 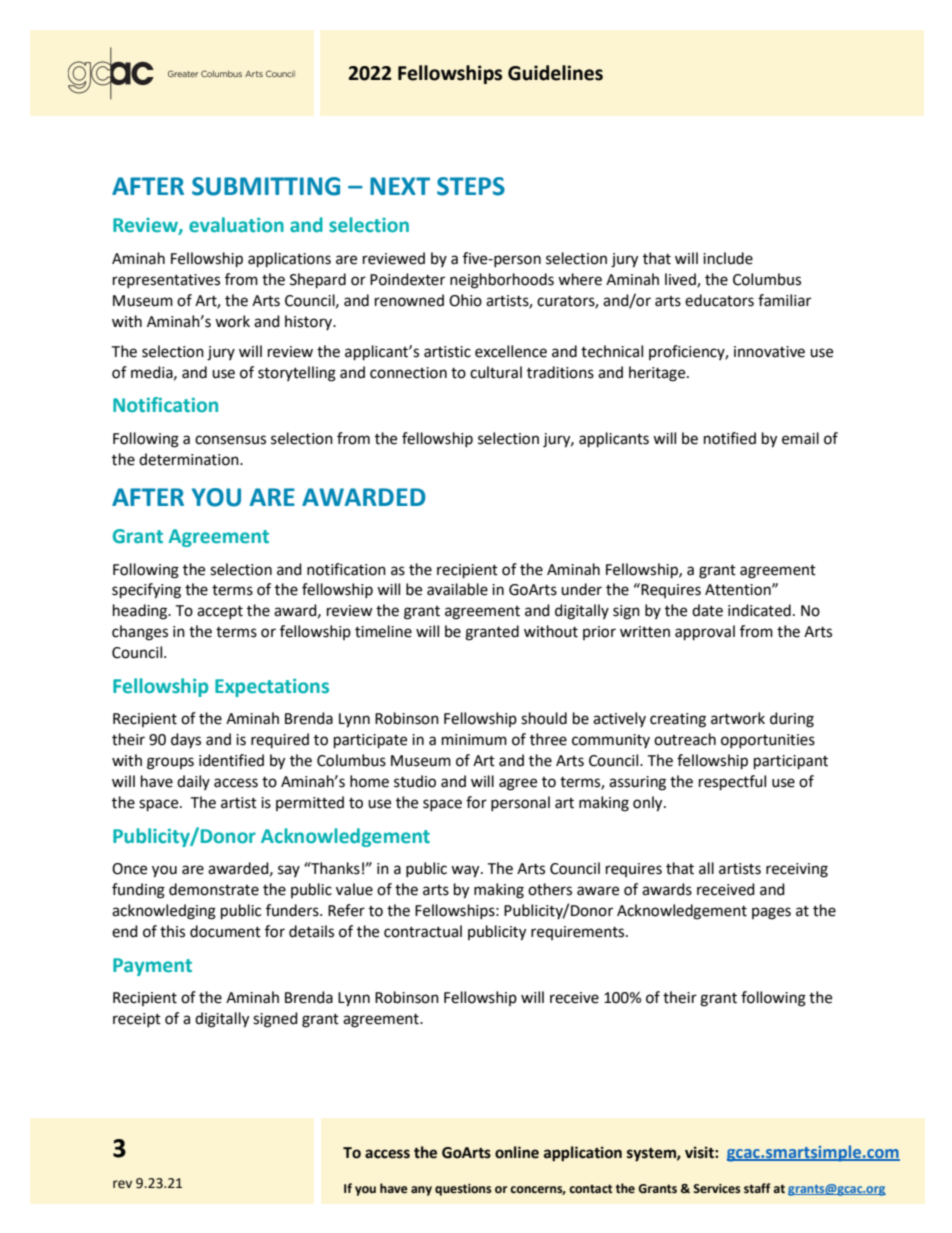 I want to click on approval, so click(x=705, y=633).
